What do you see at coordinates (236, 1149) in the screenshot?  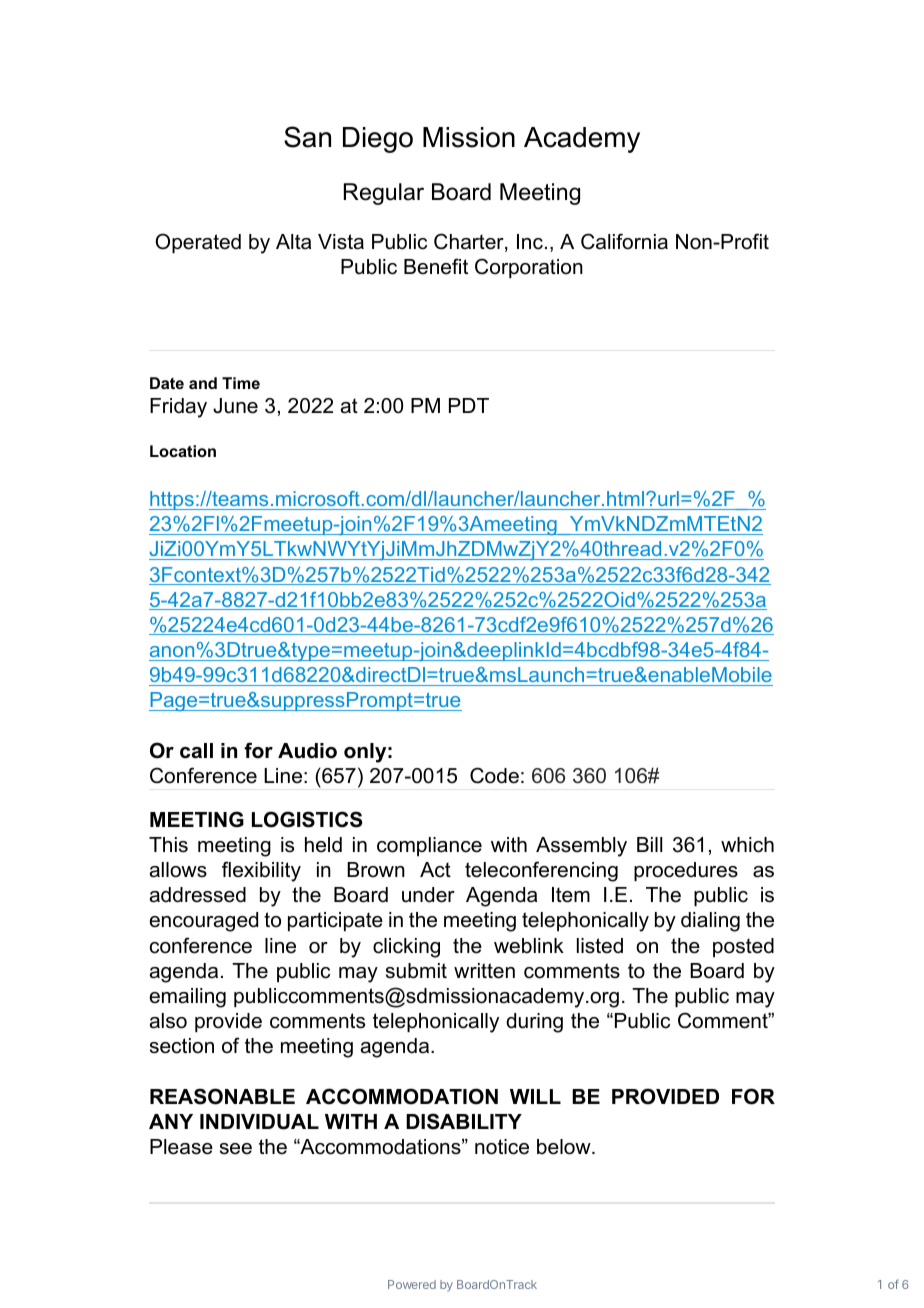 I see `see` at bounding box center [236, 1149].
